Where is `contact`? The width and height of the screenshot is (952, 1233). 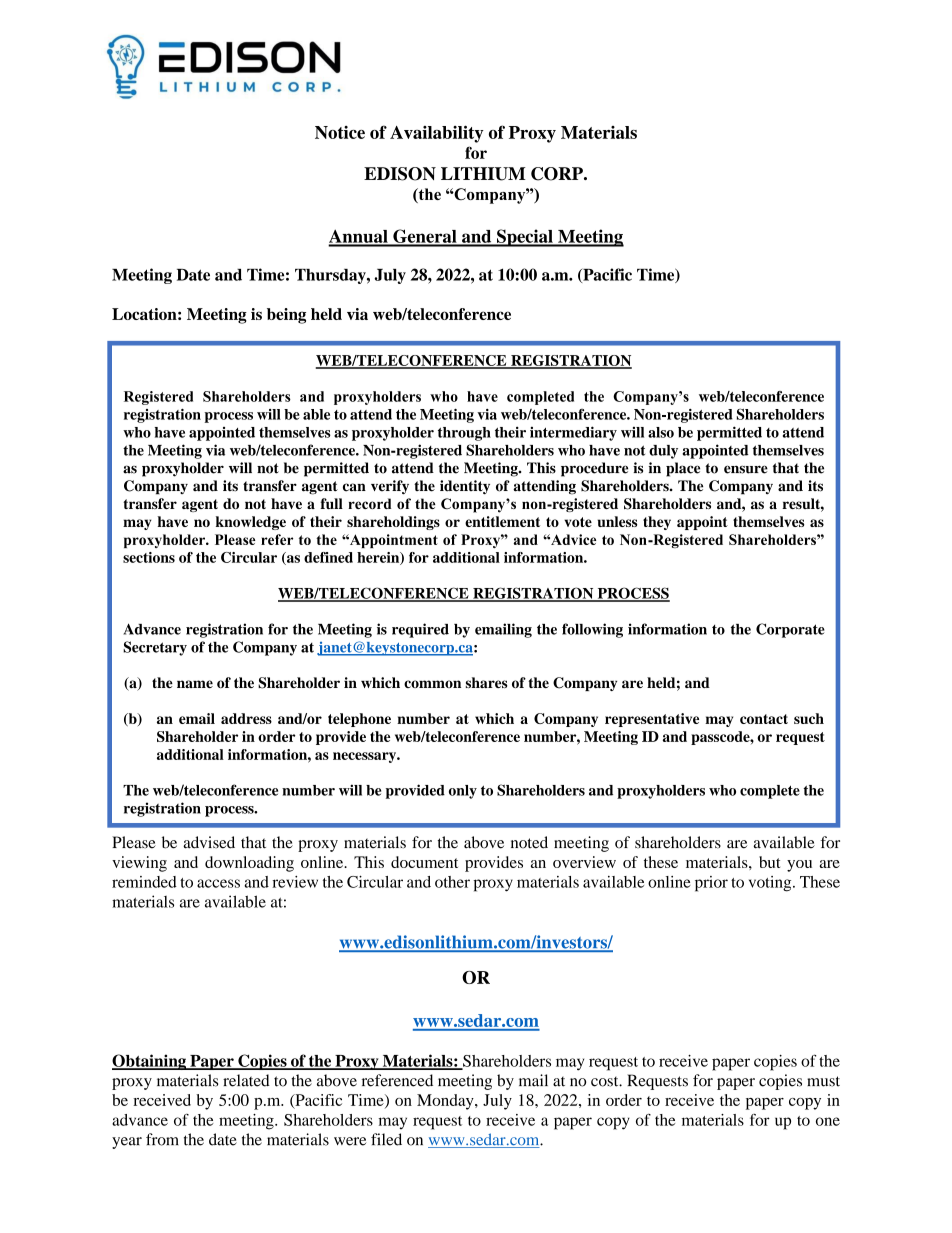 contact is located at coordinates (764, 719).
